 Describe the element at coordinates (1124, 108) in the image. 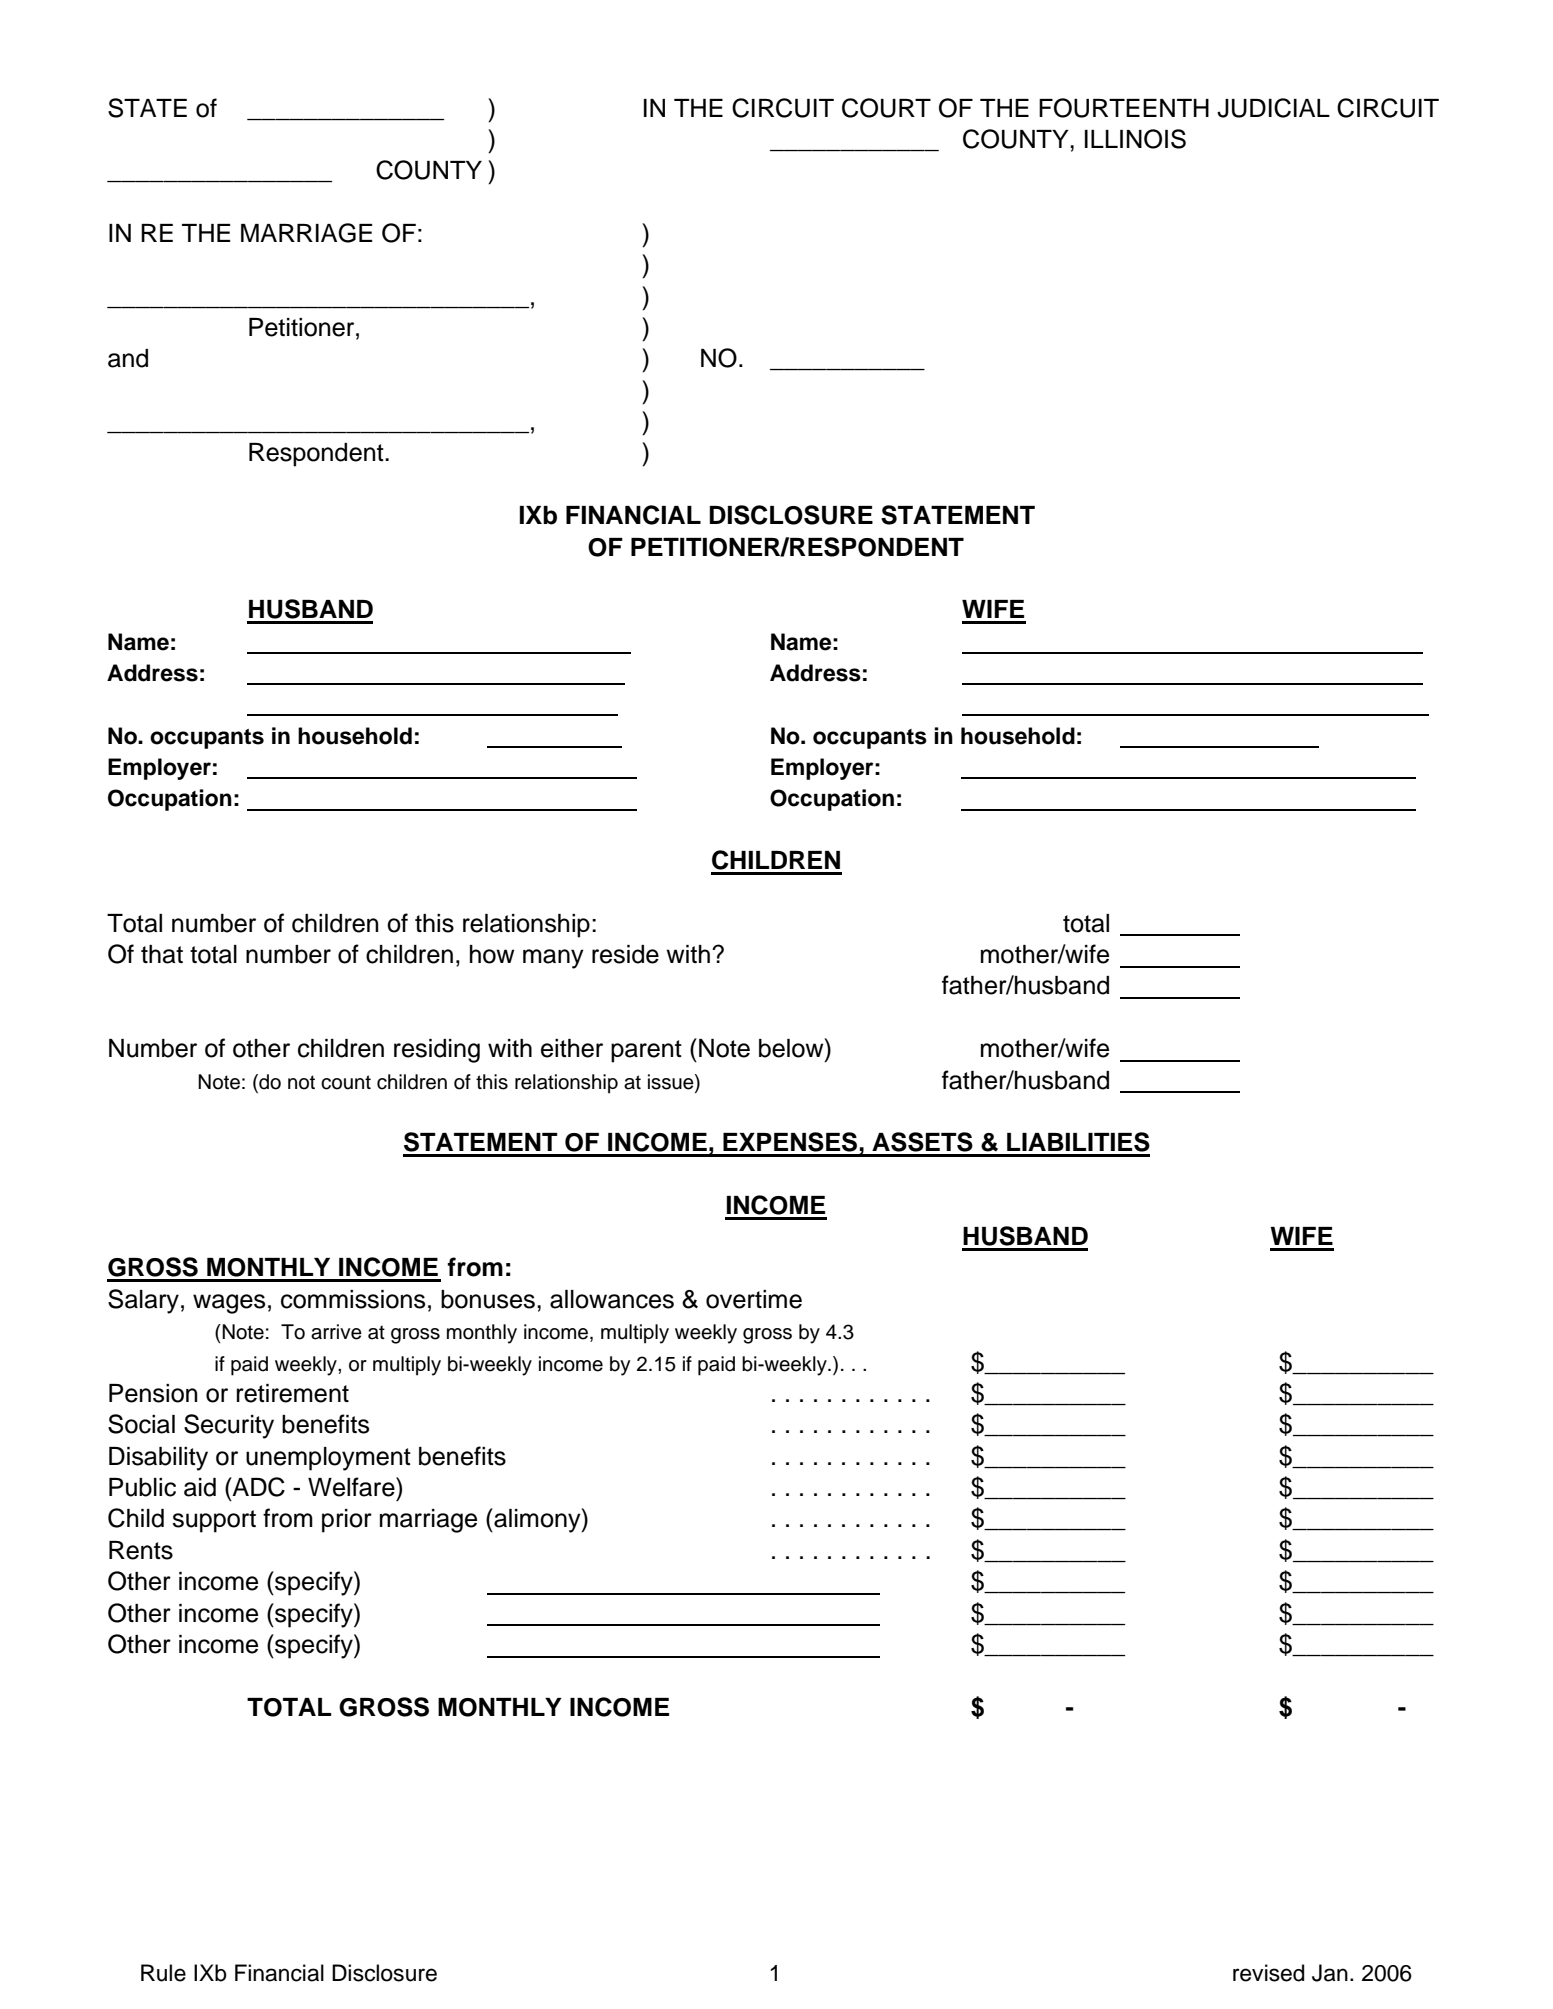

I see `FOURTEENTH` at that location.
